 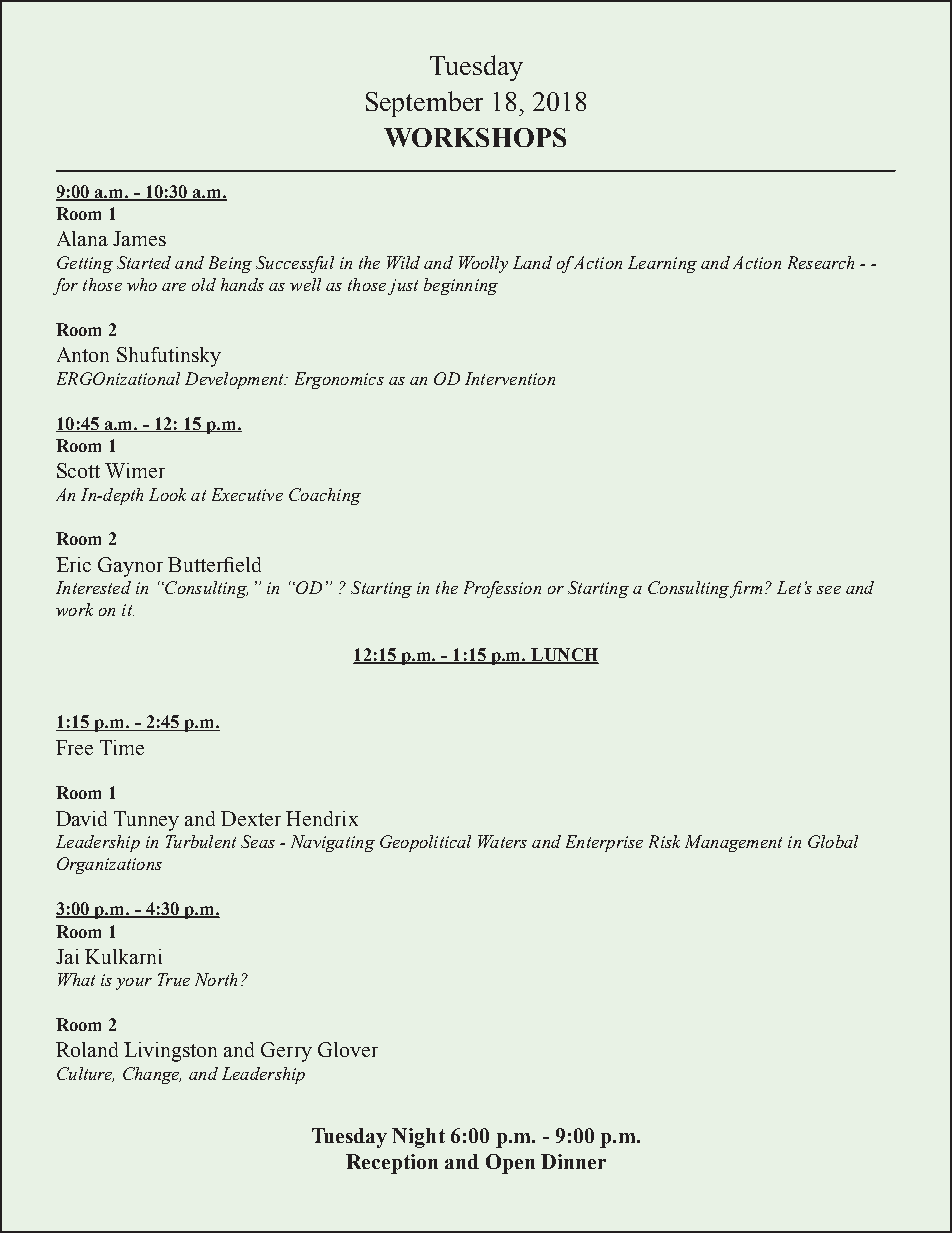 I want to click on Look, so click(x=167, y=494).
